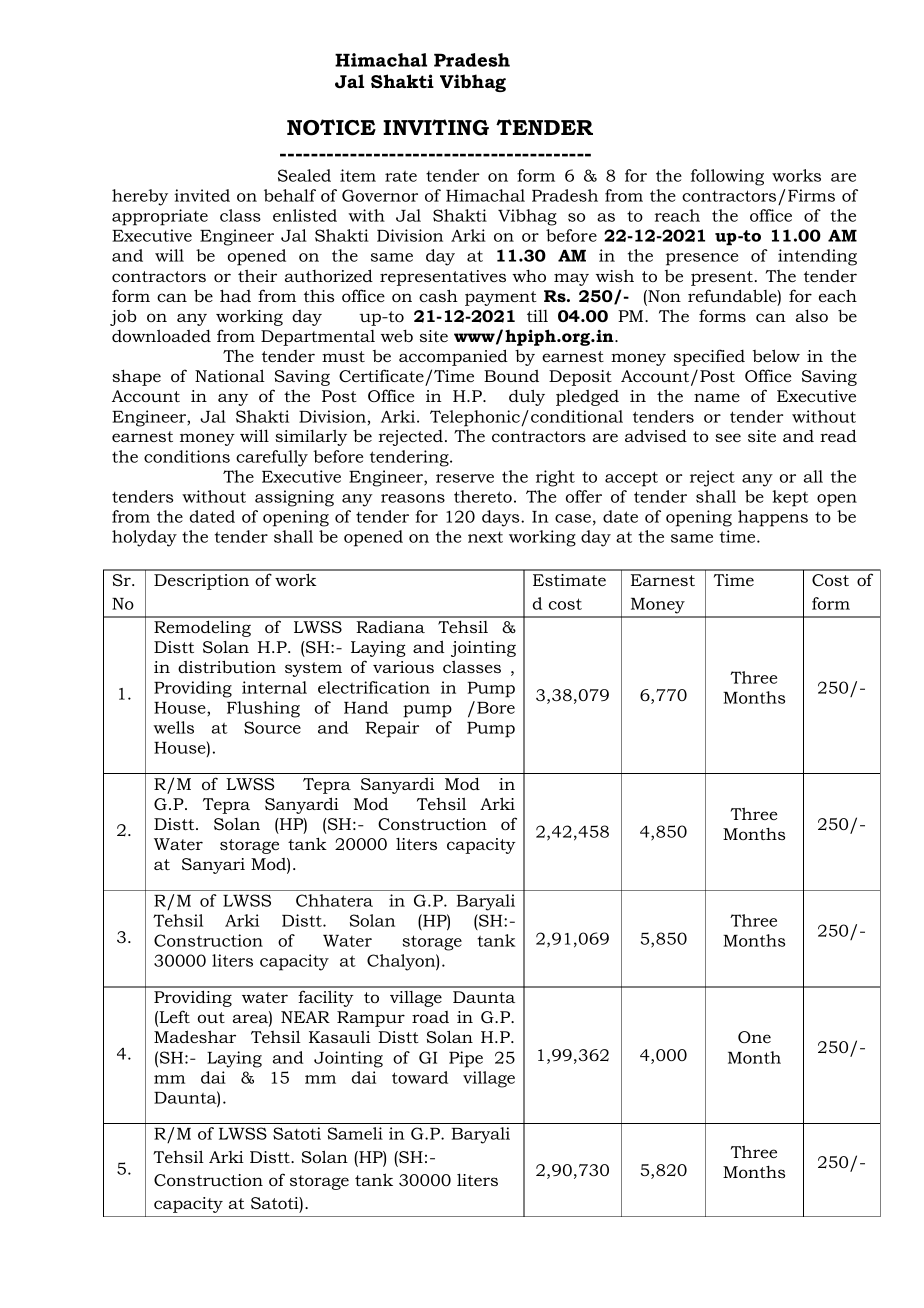  Describe the element at coordinates (436, 127) in the page. I see `INVITING` at that location.
